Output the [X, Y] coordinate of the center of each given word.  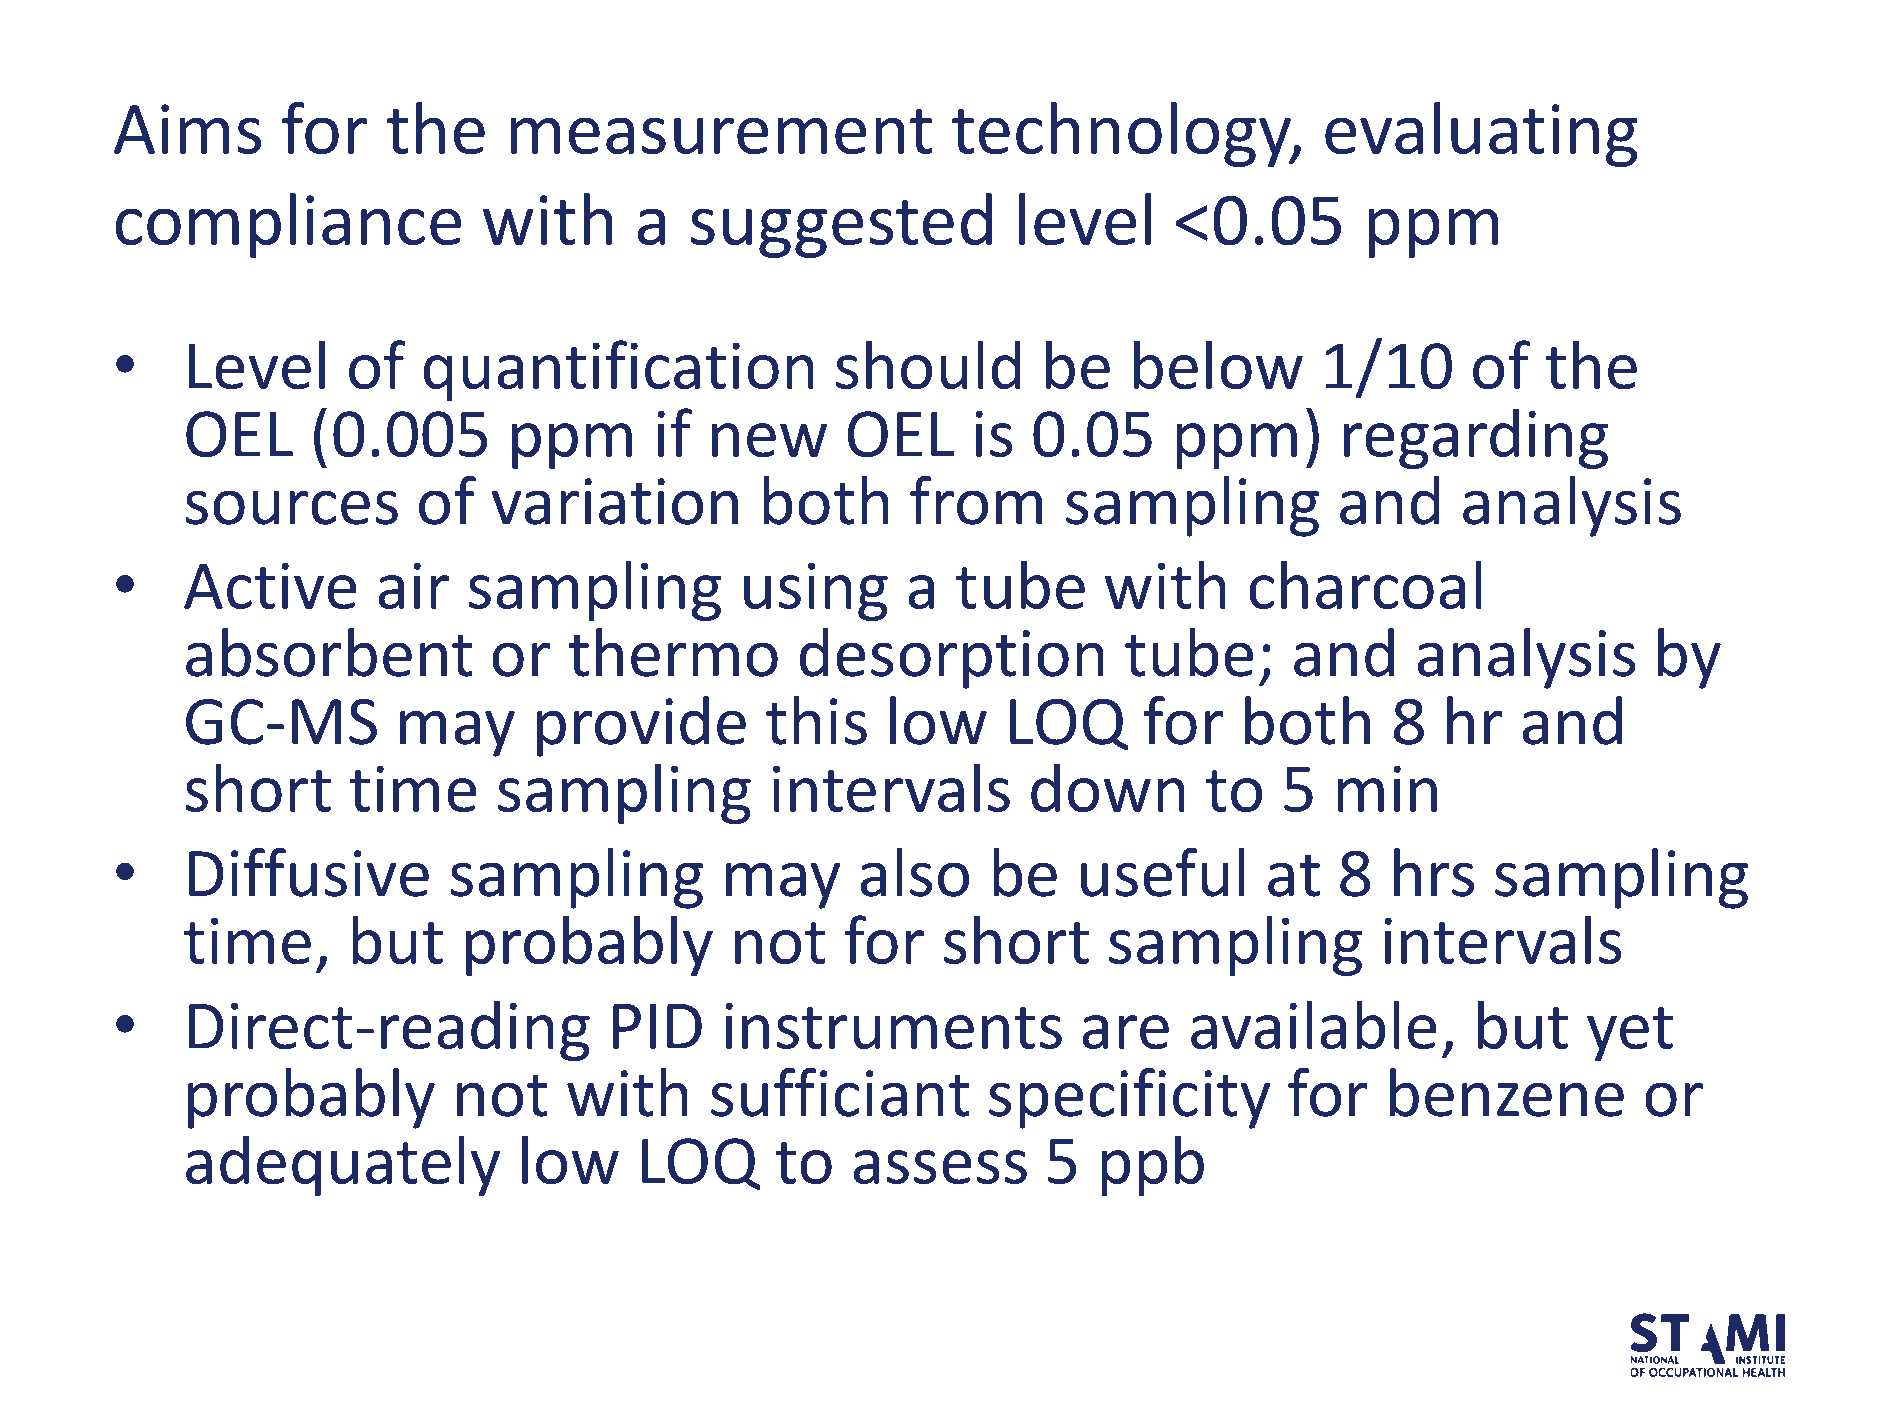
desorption [952, 658]
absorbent [329, 652]
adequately [343, 1165]
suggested [841, 225]
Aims [187, 129]
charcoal [1365, 584]
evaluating [1481, 134]
